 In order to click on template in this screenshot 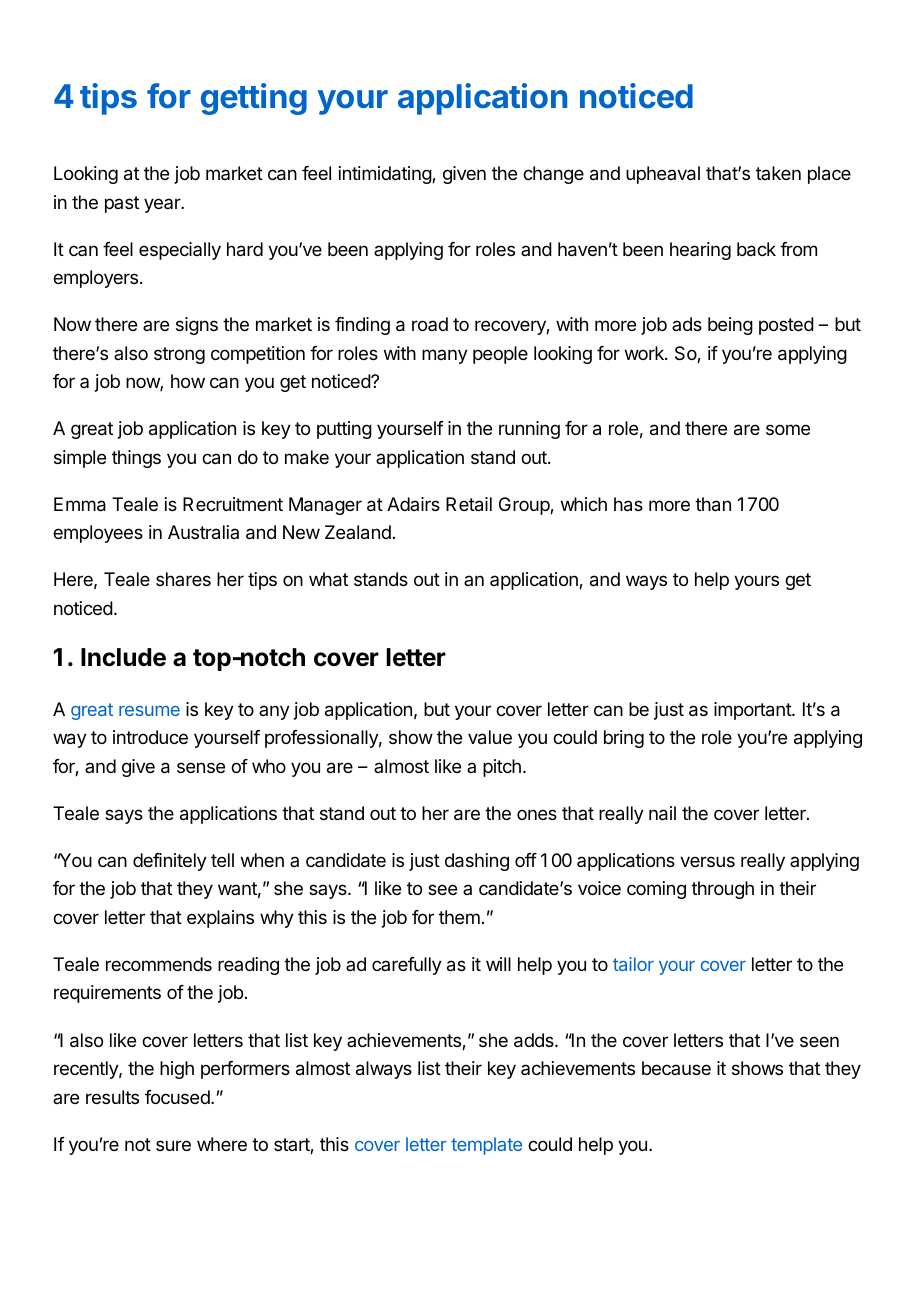, I will do `click(486, 1146)`.
